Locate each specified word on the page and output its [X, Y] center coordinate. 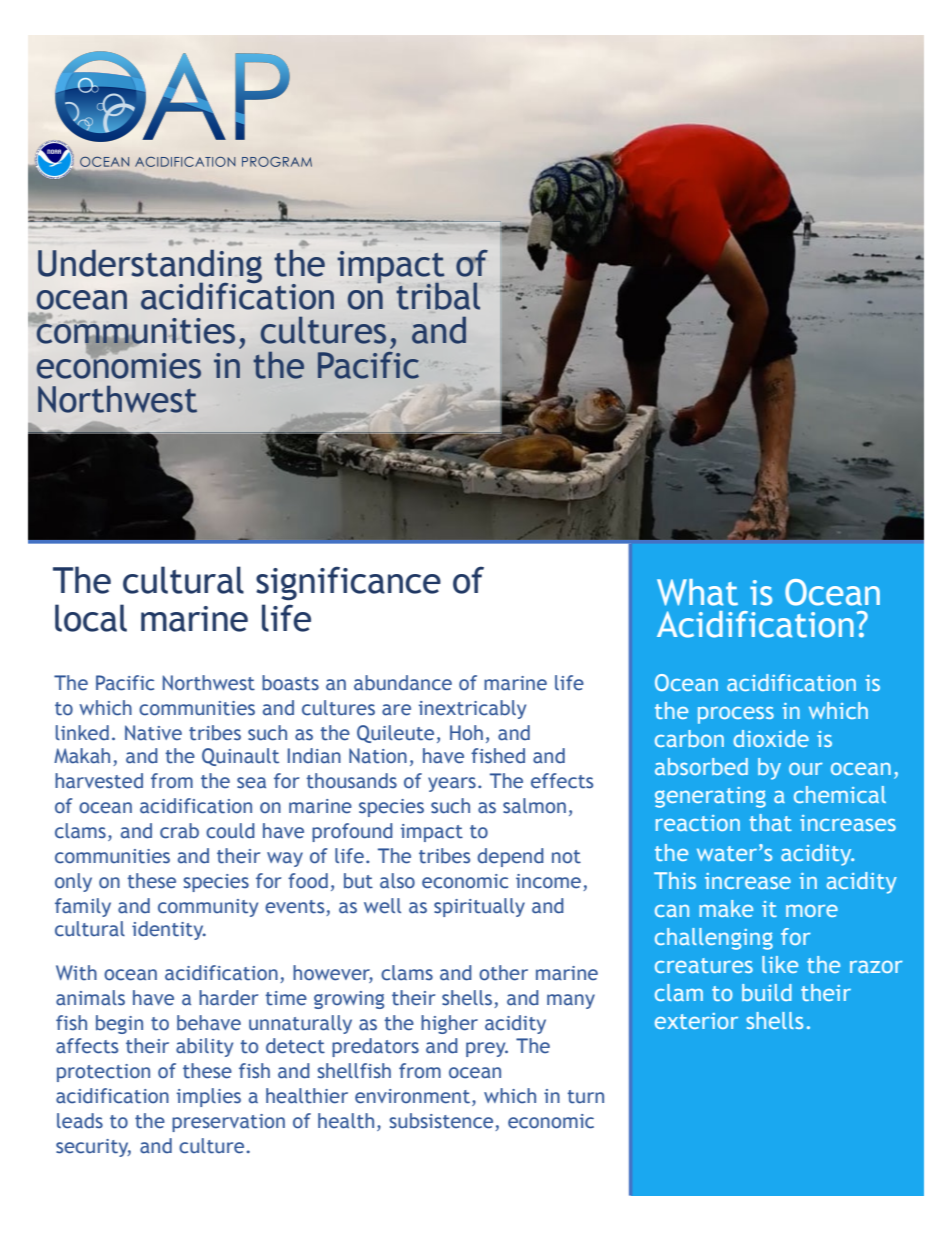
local [91, 618]
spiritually [479, 907]
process [736, 715]
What [697, 592]
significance [348, 583]
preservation [228, 1123]
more [812, 911]
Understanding [150, 267]
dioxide [771, 738]
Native [153, 733]
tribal [438, 296]
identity [169, 930]
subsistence [441, 1121]
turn [585, 1097]
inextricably [472, 709]
